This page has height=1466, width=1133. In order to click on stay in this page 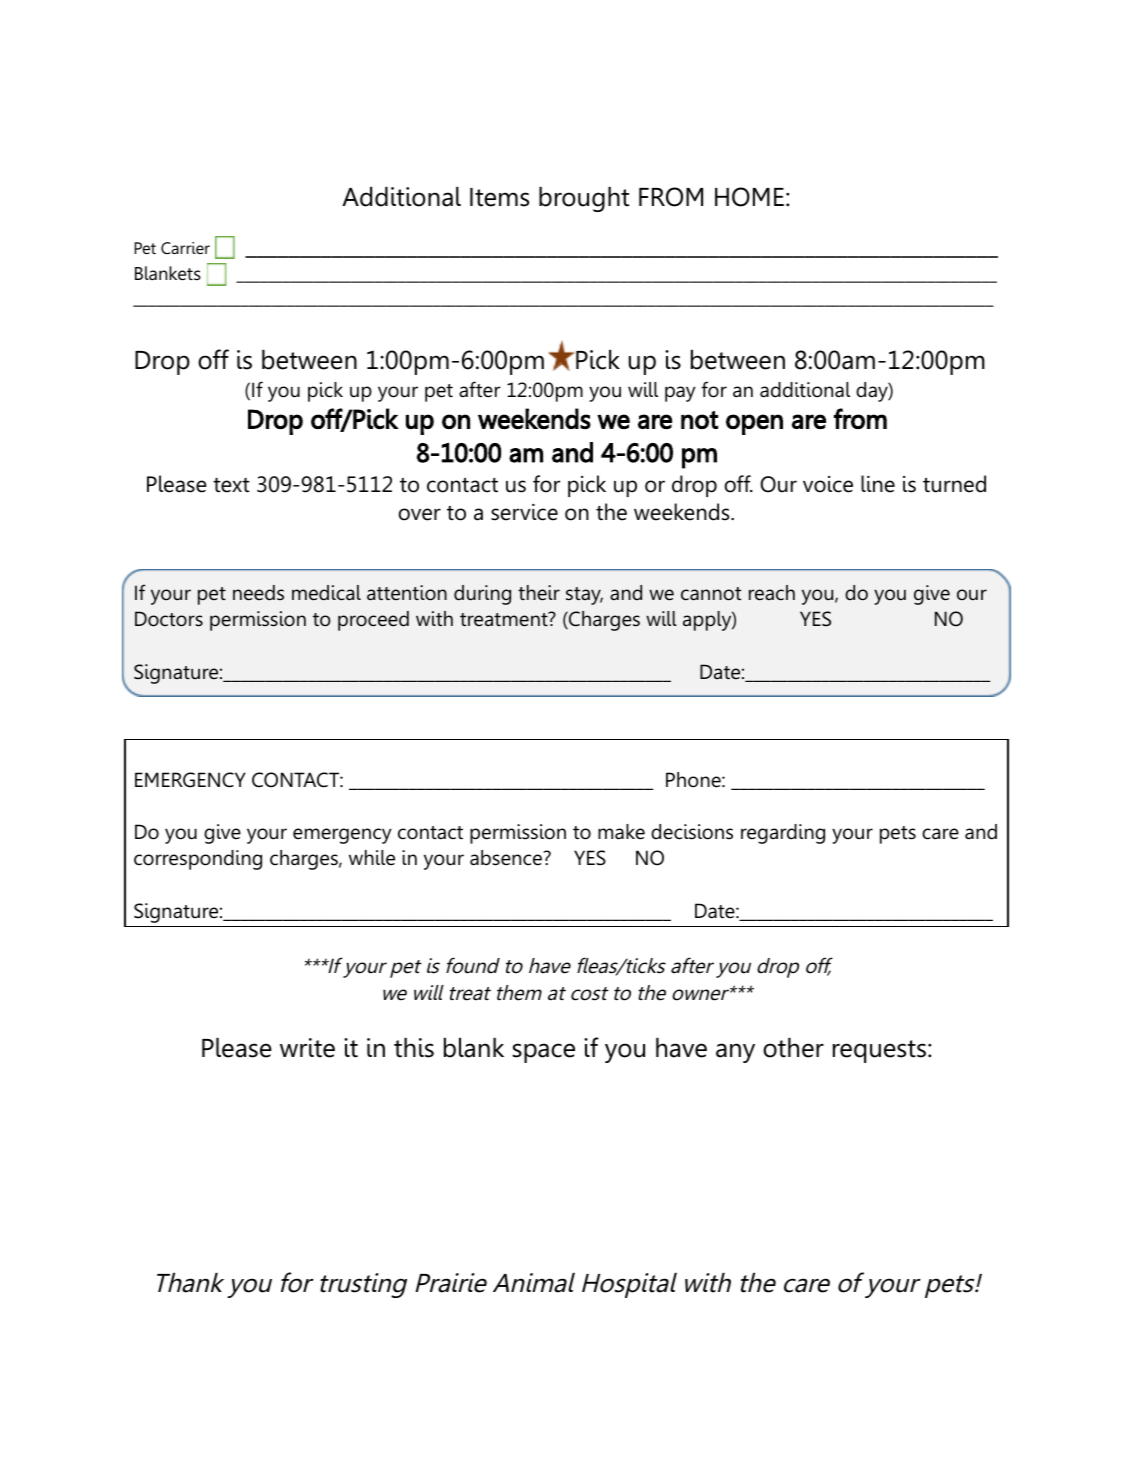, I will do `click(584, 596)`.
